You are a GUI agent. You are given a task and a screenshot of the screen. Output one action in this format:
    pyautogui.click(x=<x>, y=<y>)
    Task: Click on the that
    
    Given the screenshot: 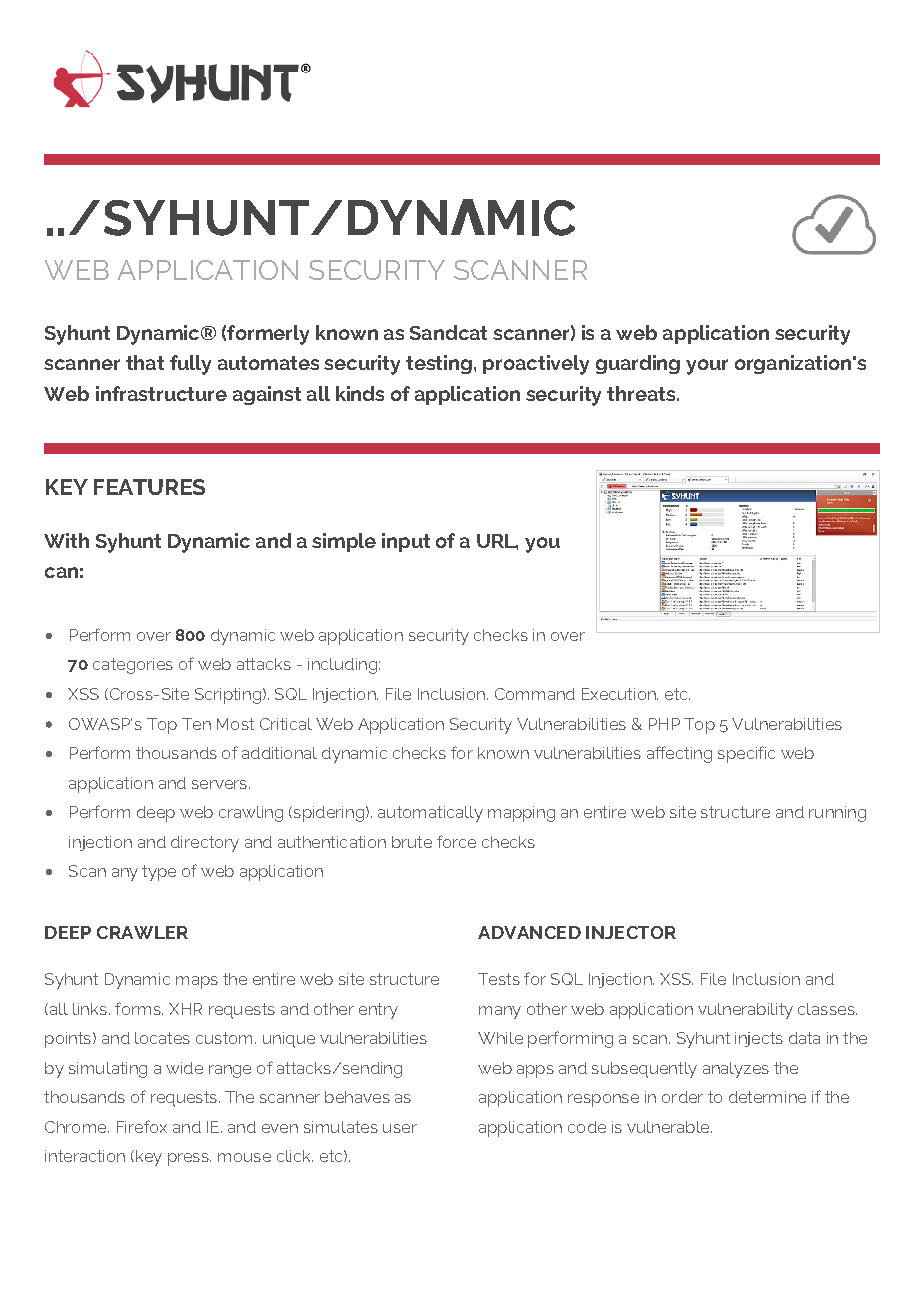 What is the action you would take?
    pyautogui.click(x=145, y=362)
